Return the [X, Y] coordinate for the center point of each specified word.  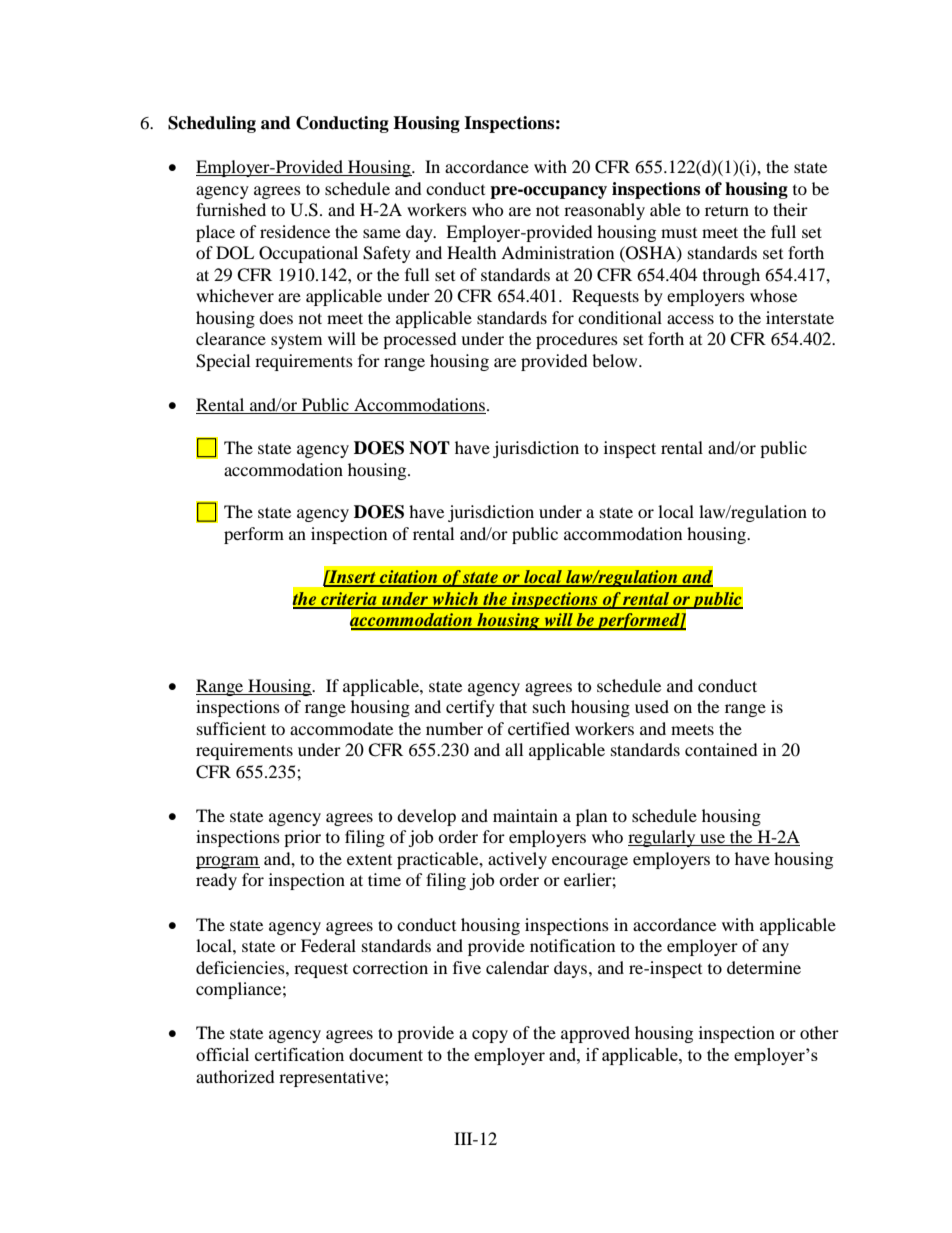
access [690, 319]
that [513, 706]
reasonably [604, 211]
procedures [577, 340]
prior [302, 838]
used [652, 706]
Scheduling [212, 124]
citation [409, 578]
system [296, 341]
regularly [663, 838]
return [727, 210]
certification [299, 1054]
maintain [525, 815]
